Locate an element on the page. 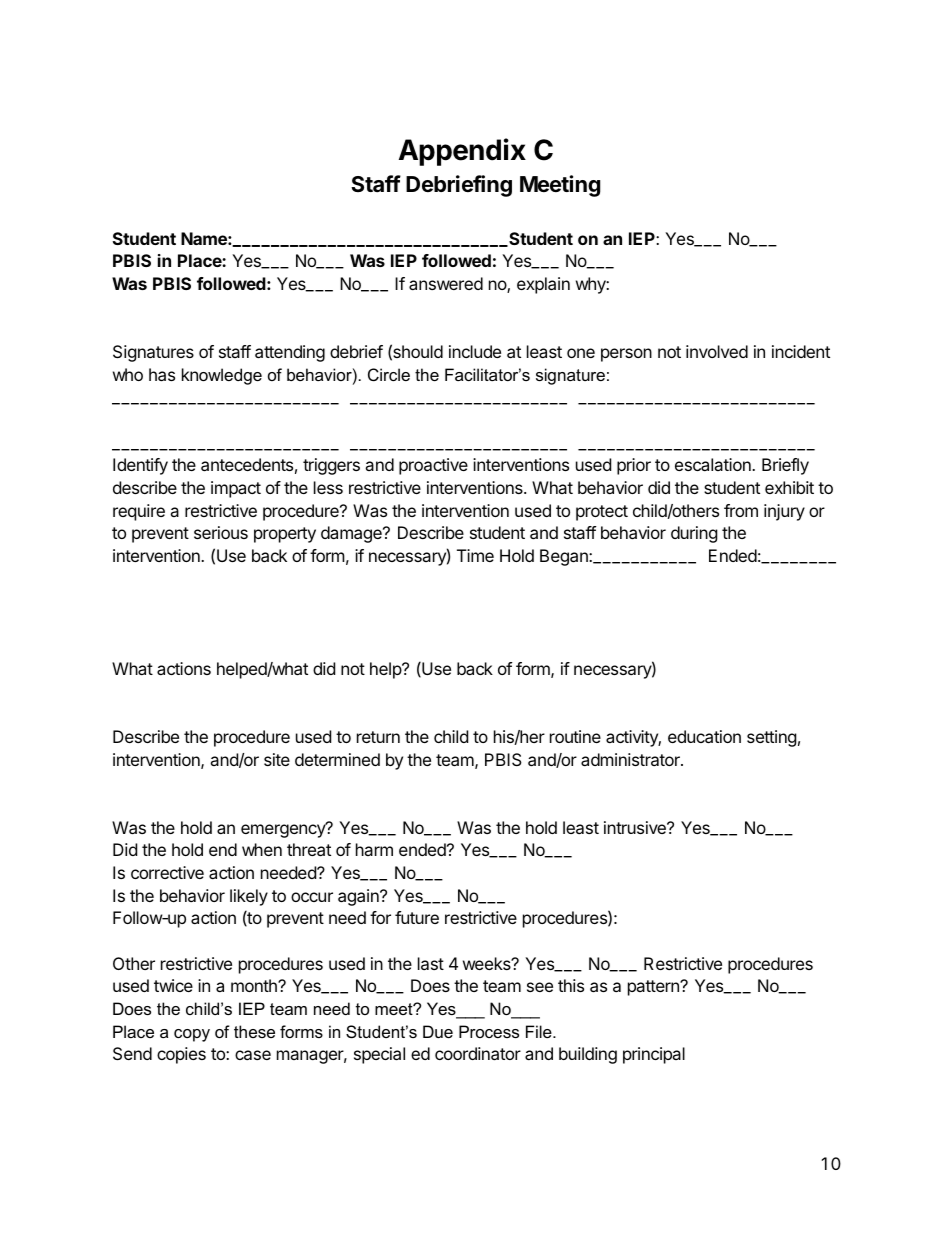 This page has width=952, height=1233. Appendix is located at coordinates (462, 152).
